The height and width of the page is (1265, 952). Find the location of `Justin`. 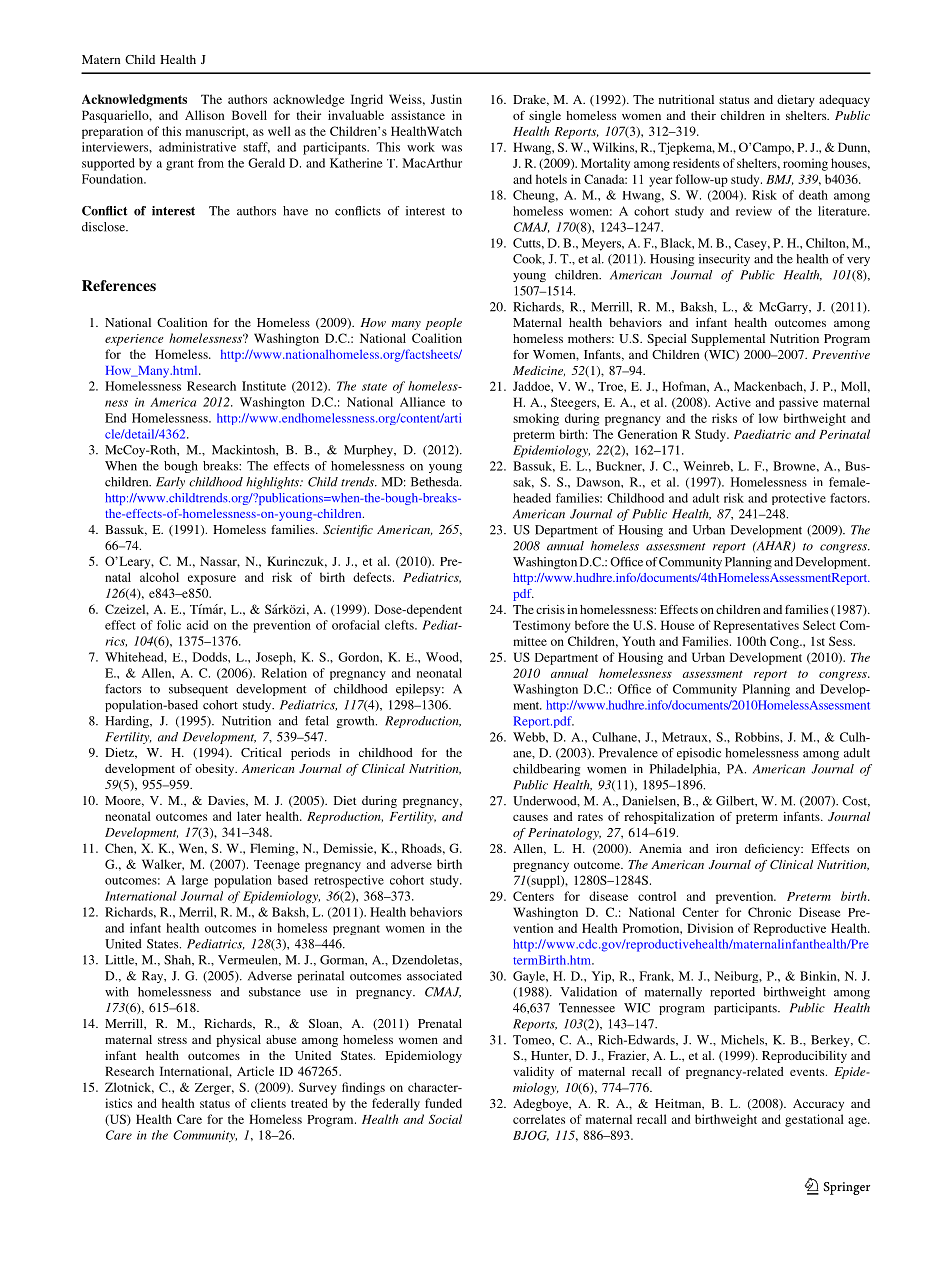

Justin is located at coordinates (446, 99).
